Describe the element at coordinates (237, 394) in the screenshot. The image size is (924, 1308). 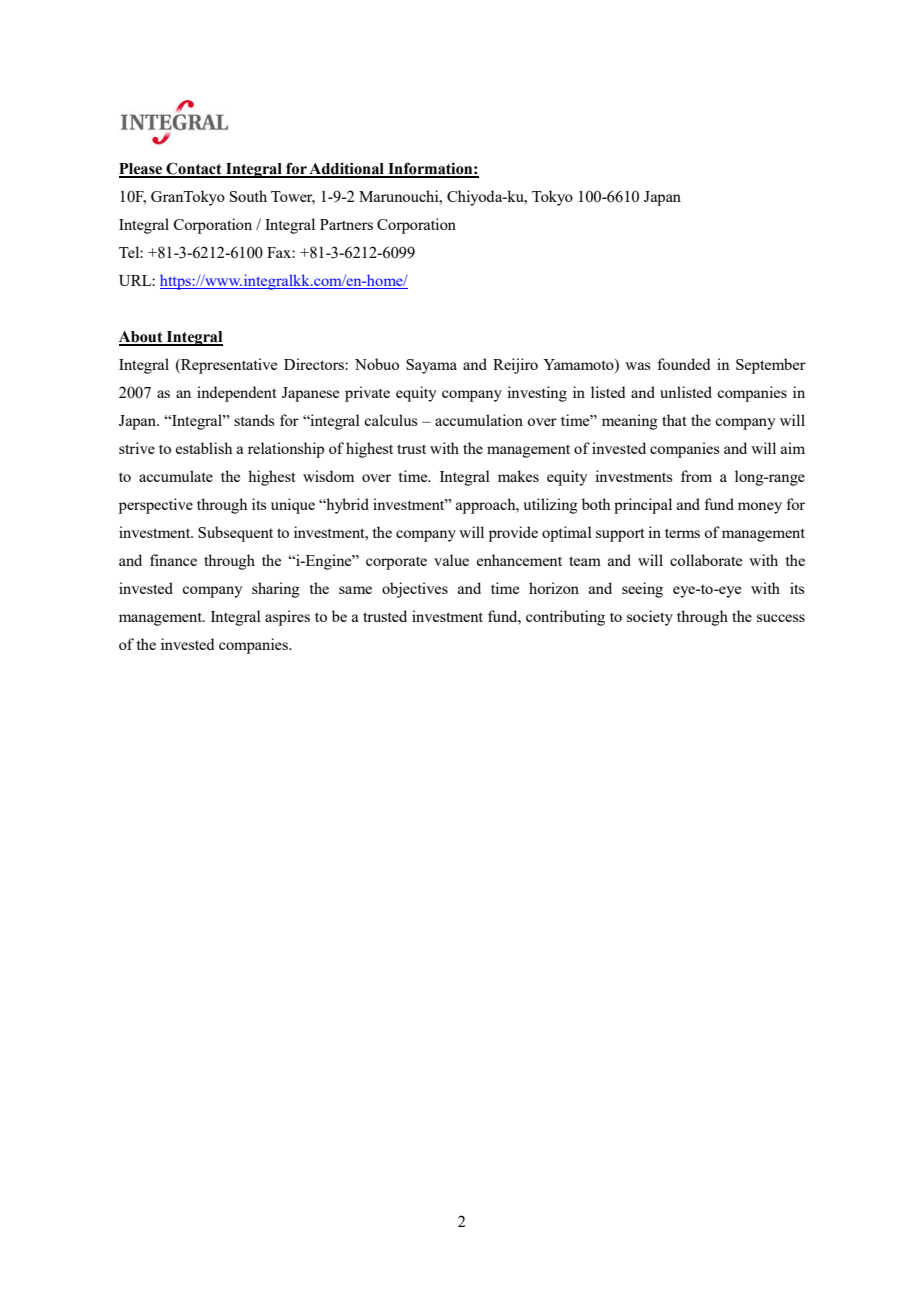
I see `independent` at that location.
